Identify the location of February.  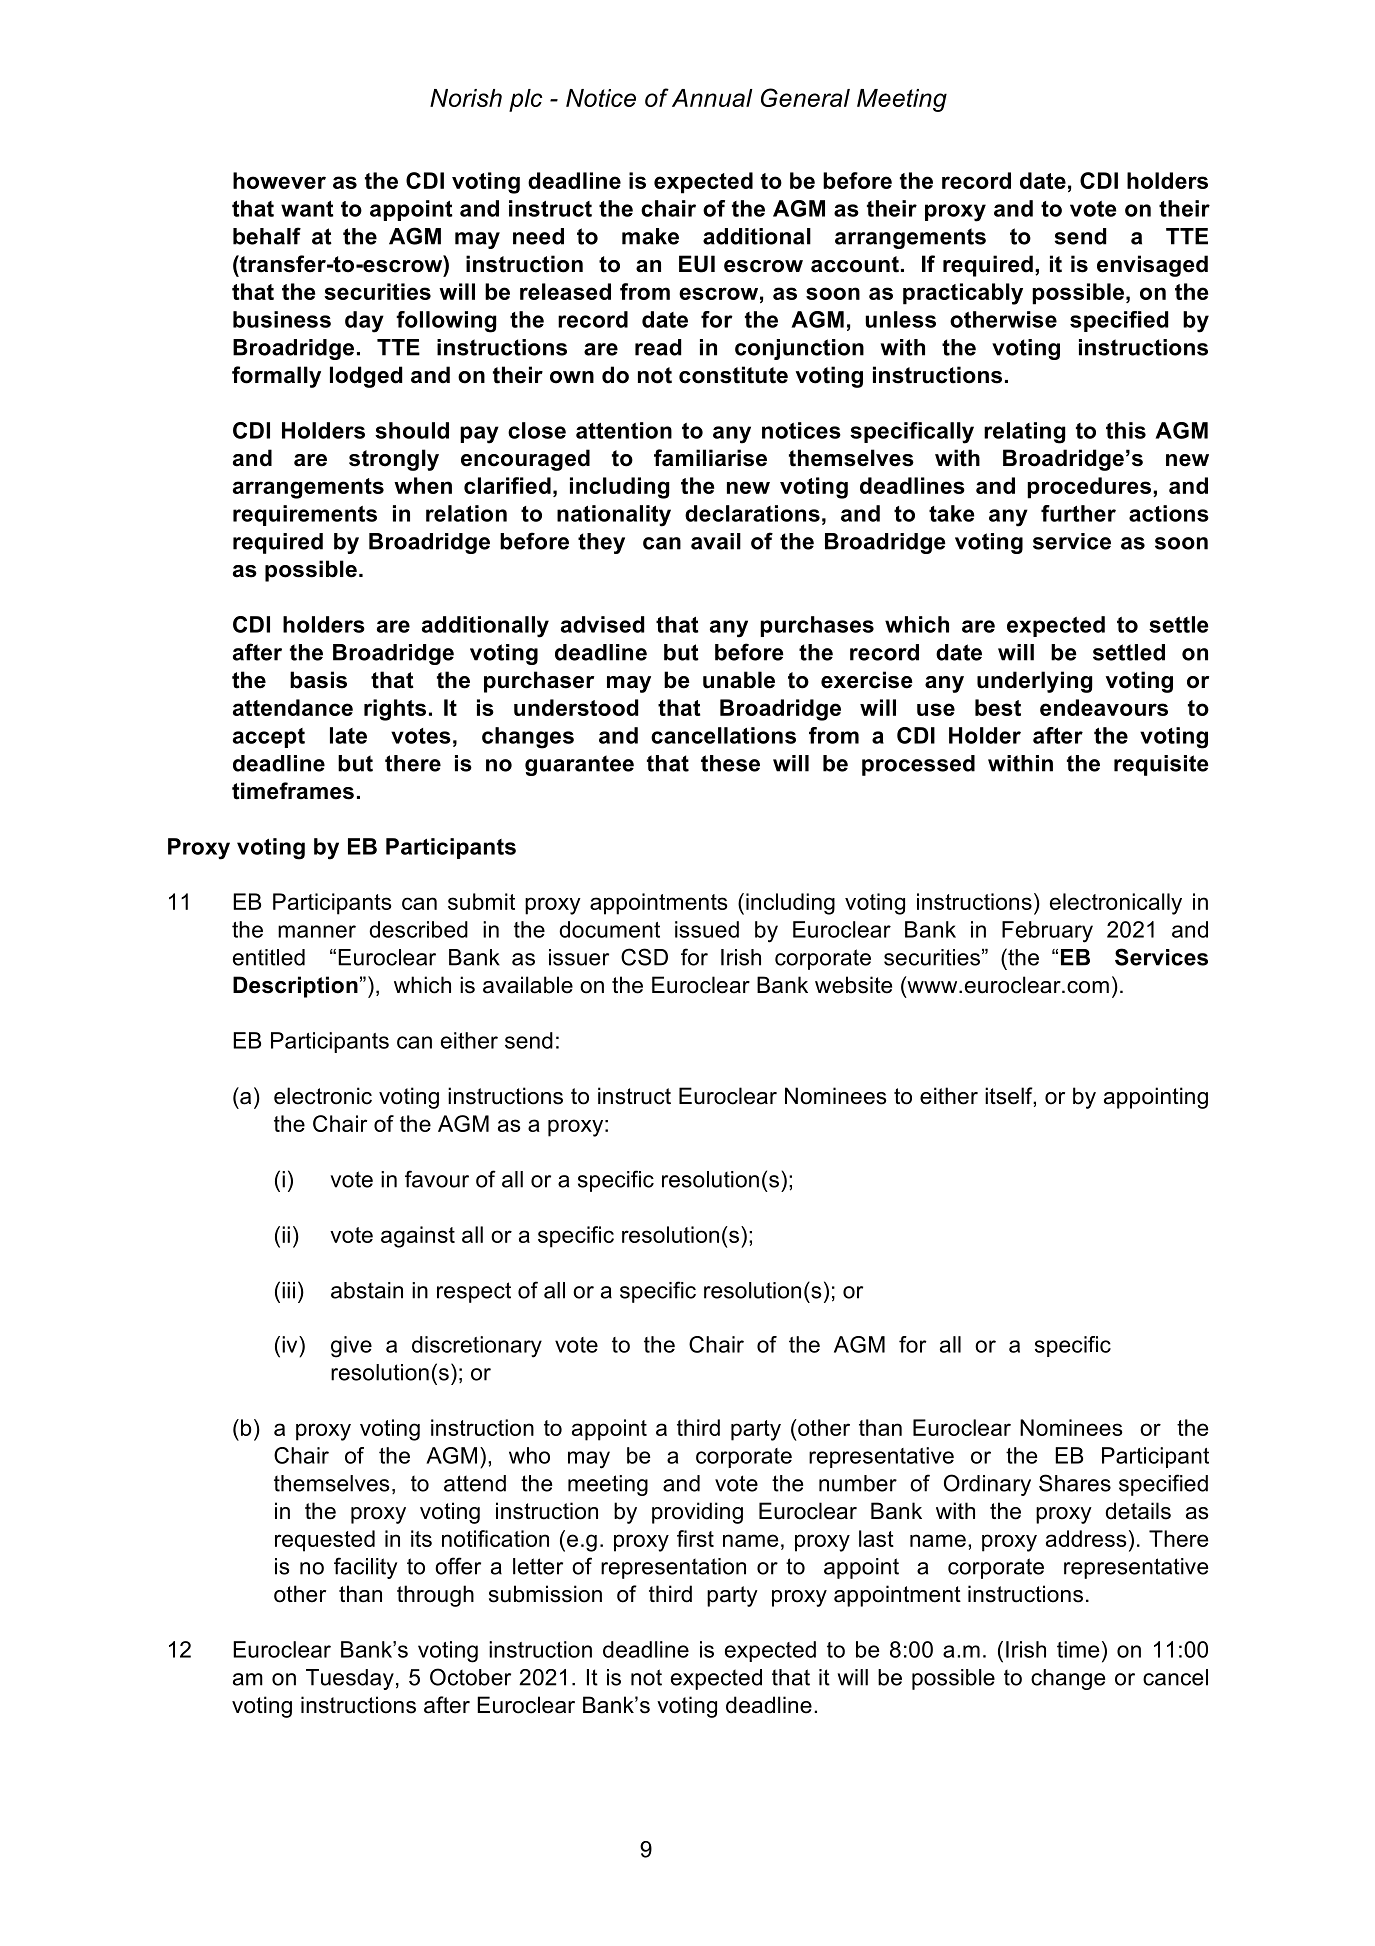
(1047, 932).
